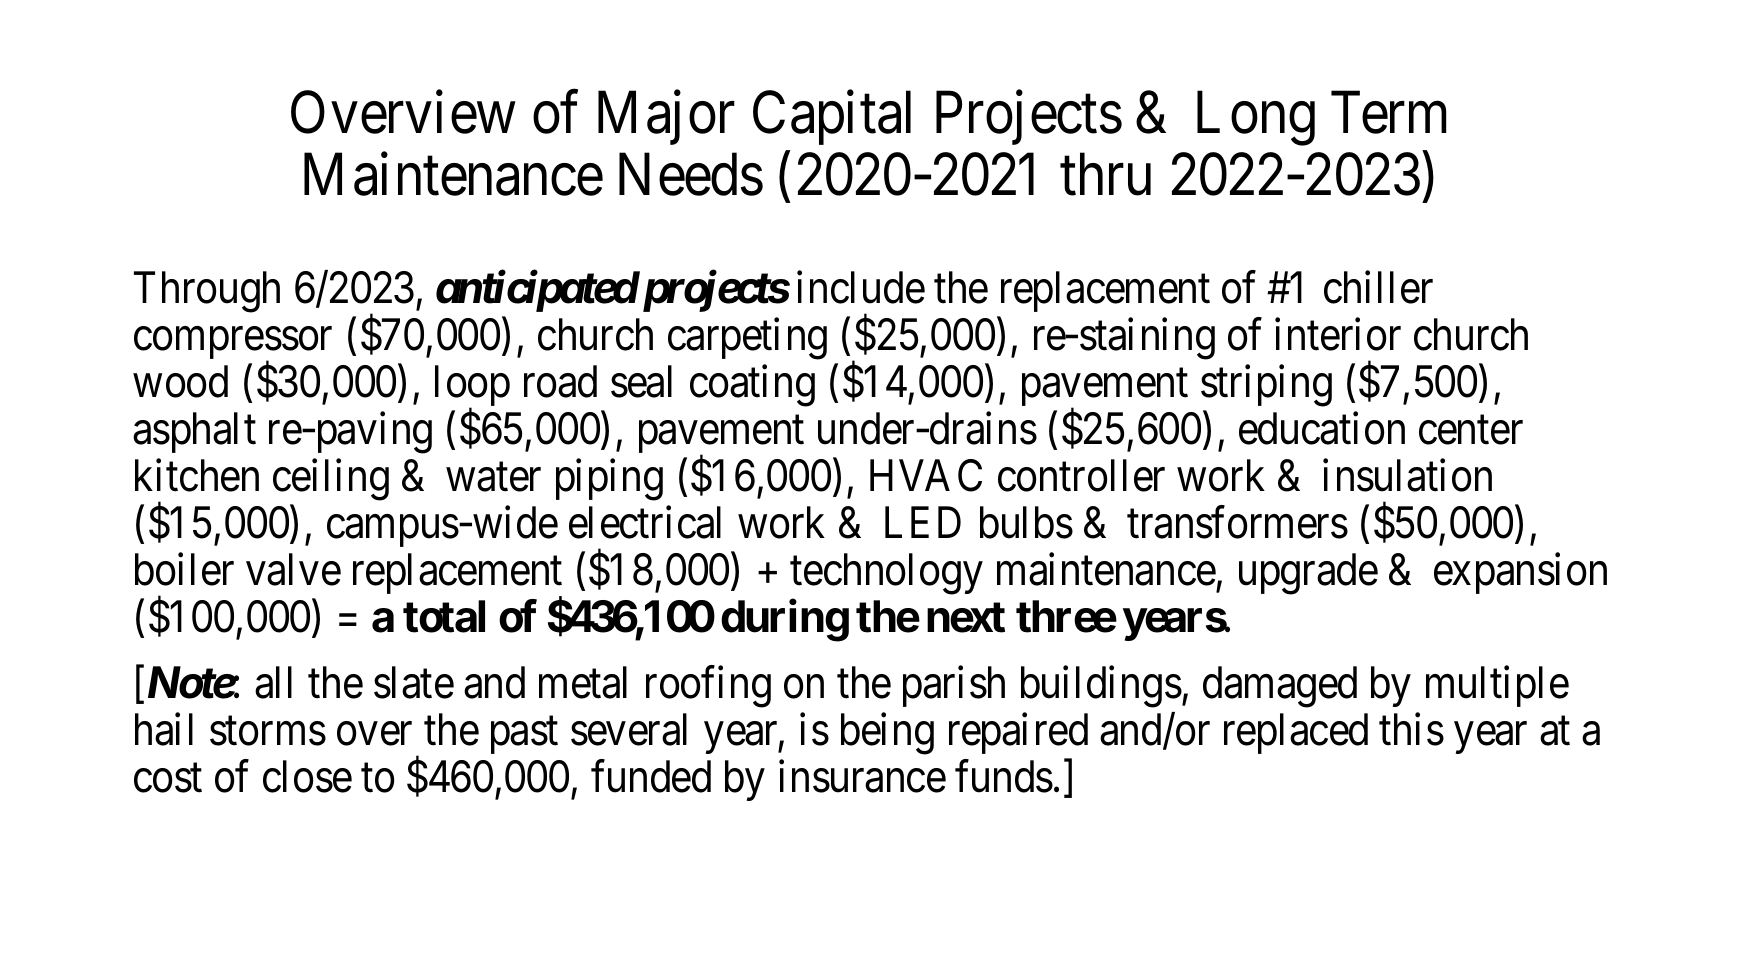 The image size is (1740, 979). I want to click on cost, so click(168, 778).
